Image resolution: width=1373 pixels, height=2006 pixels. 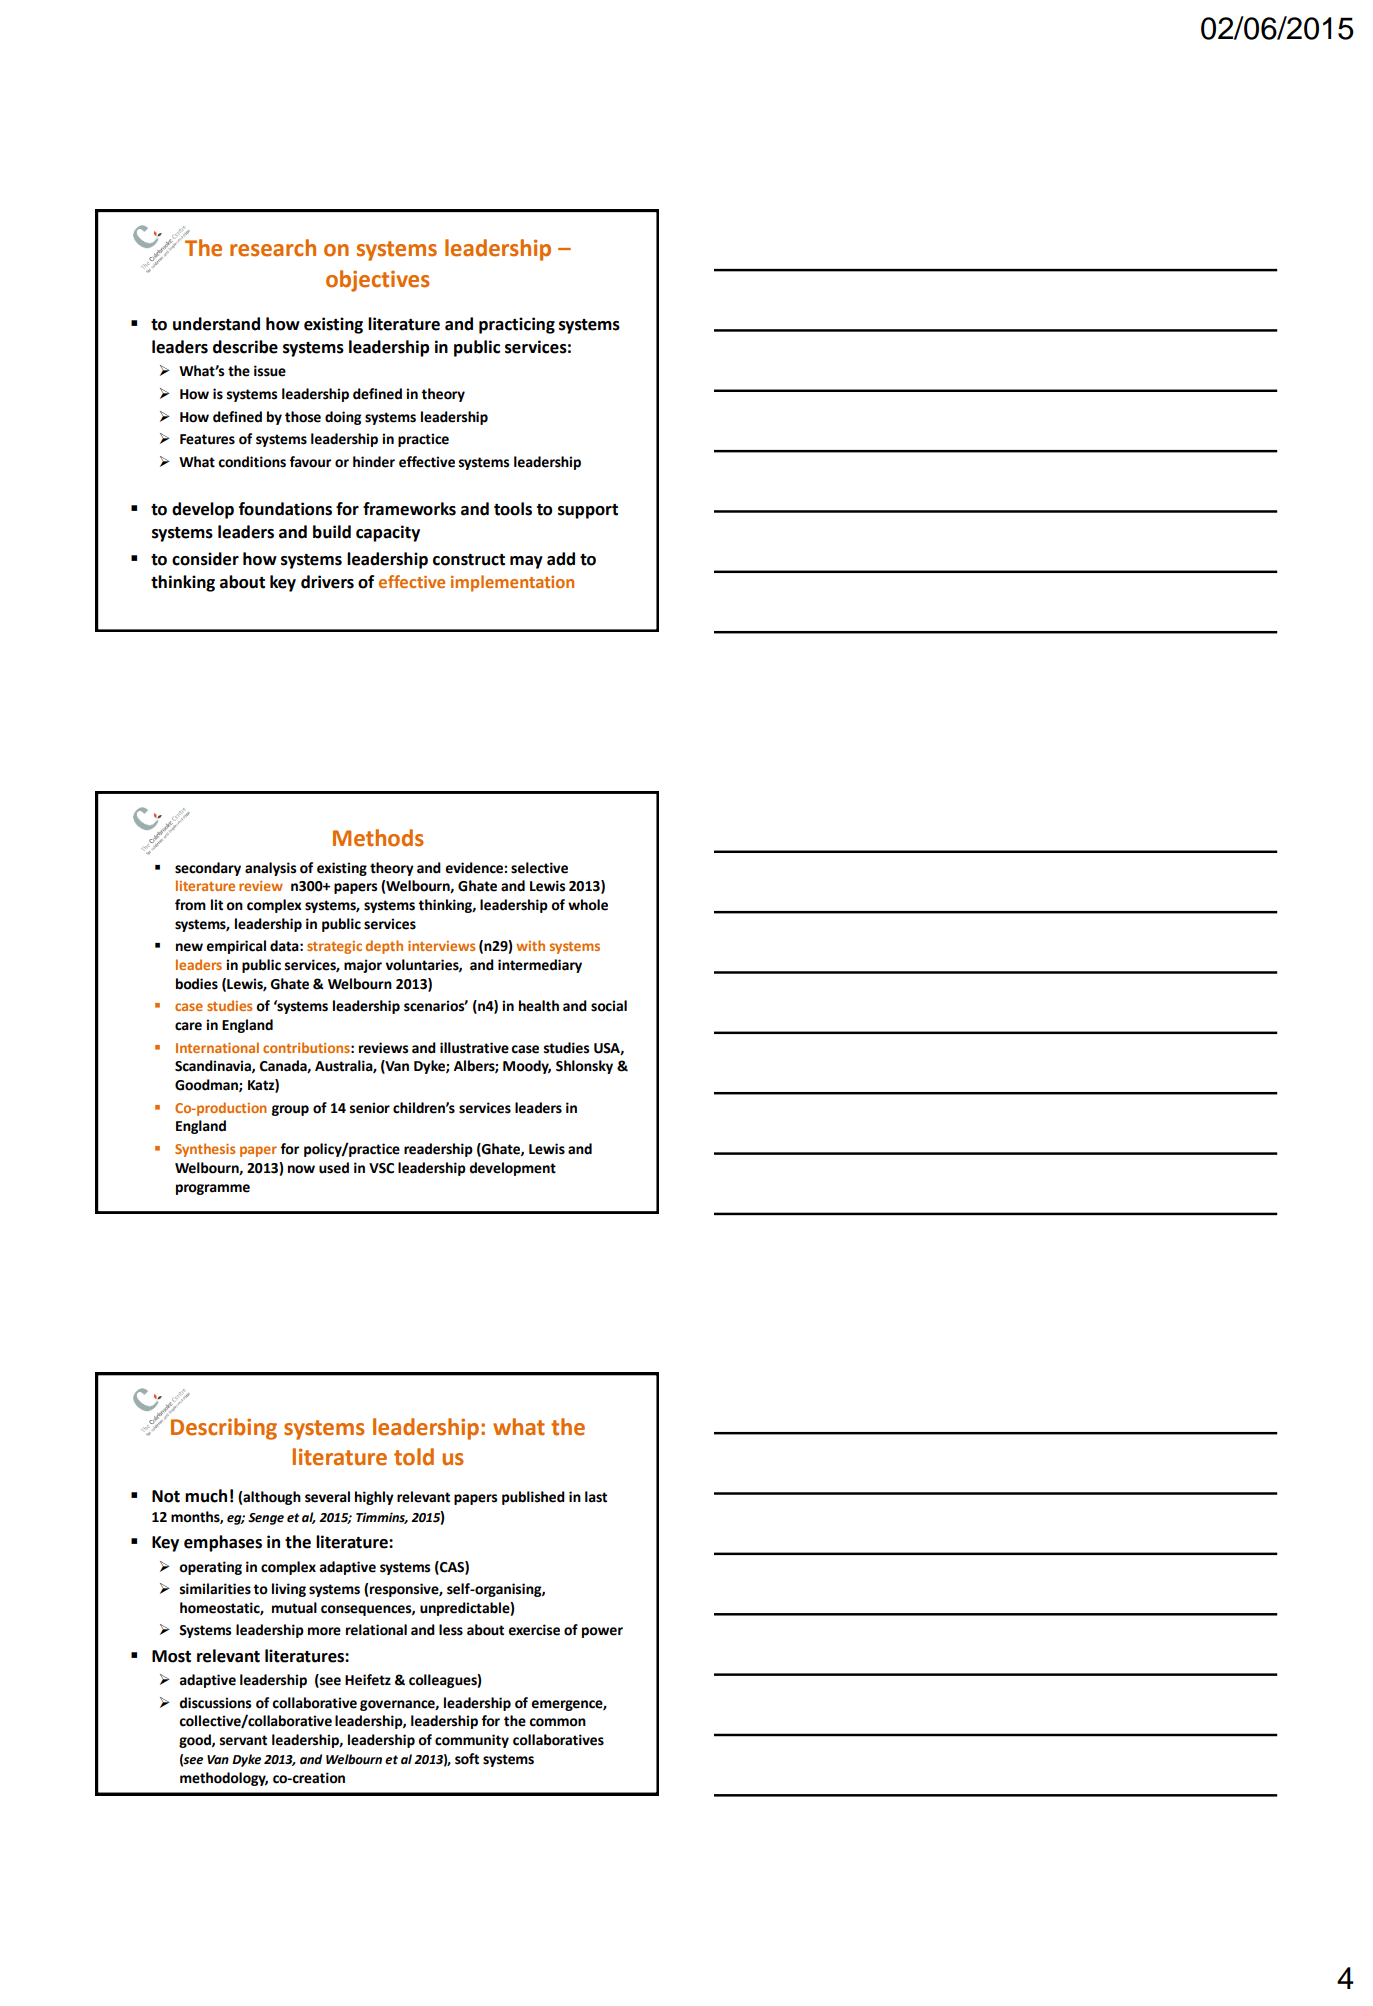 I want to click on practicing, so click(x=517, y=325).
